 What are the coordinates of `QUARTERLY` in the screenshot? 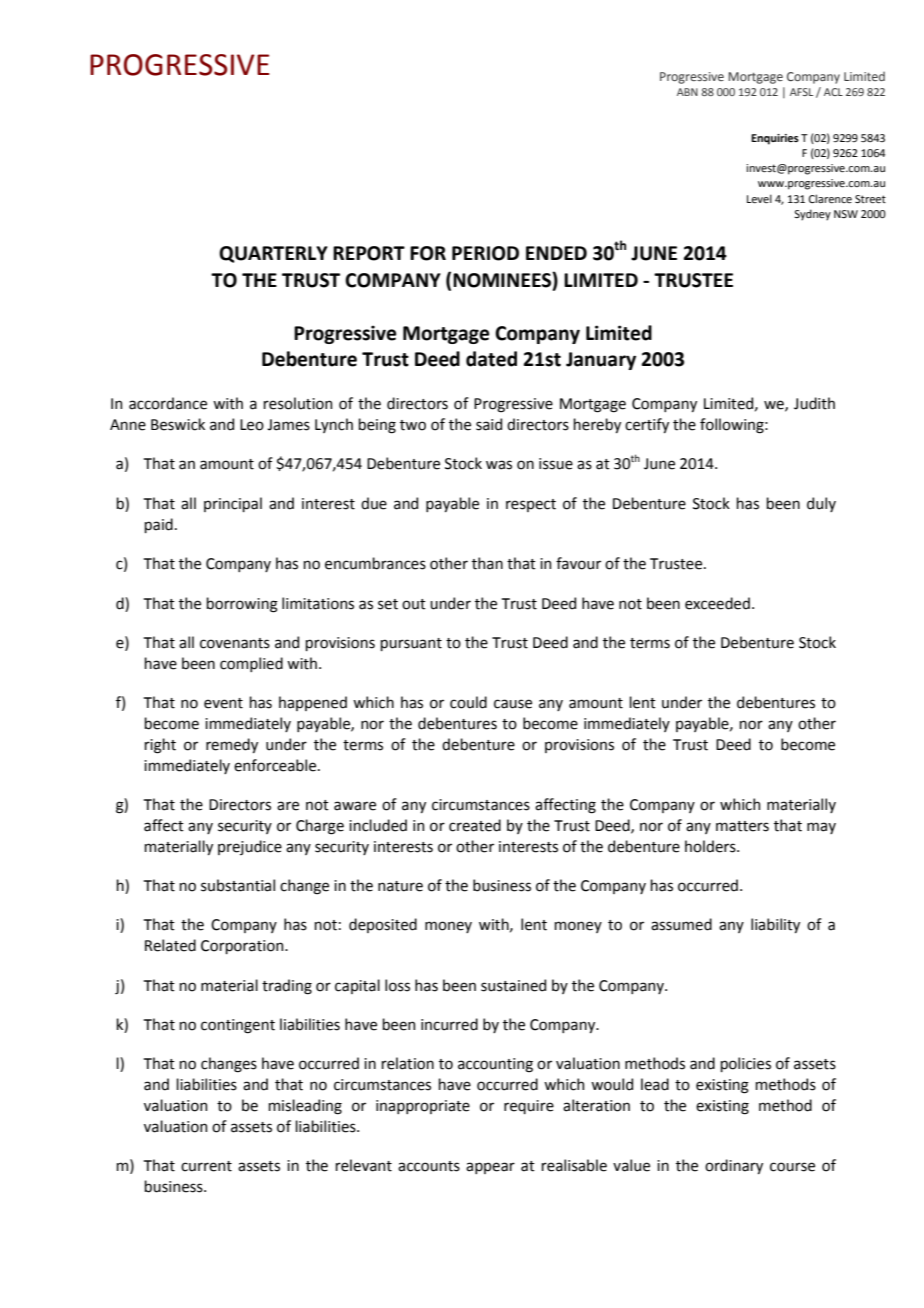 It's located at (273, 254).
